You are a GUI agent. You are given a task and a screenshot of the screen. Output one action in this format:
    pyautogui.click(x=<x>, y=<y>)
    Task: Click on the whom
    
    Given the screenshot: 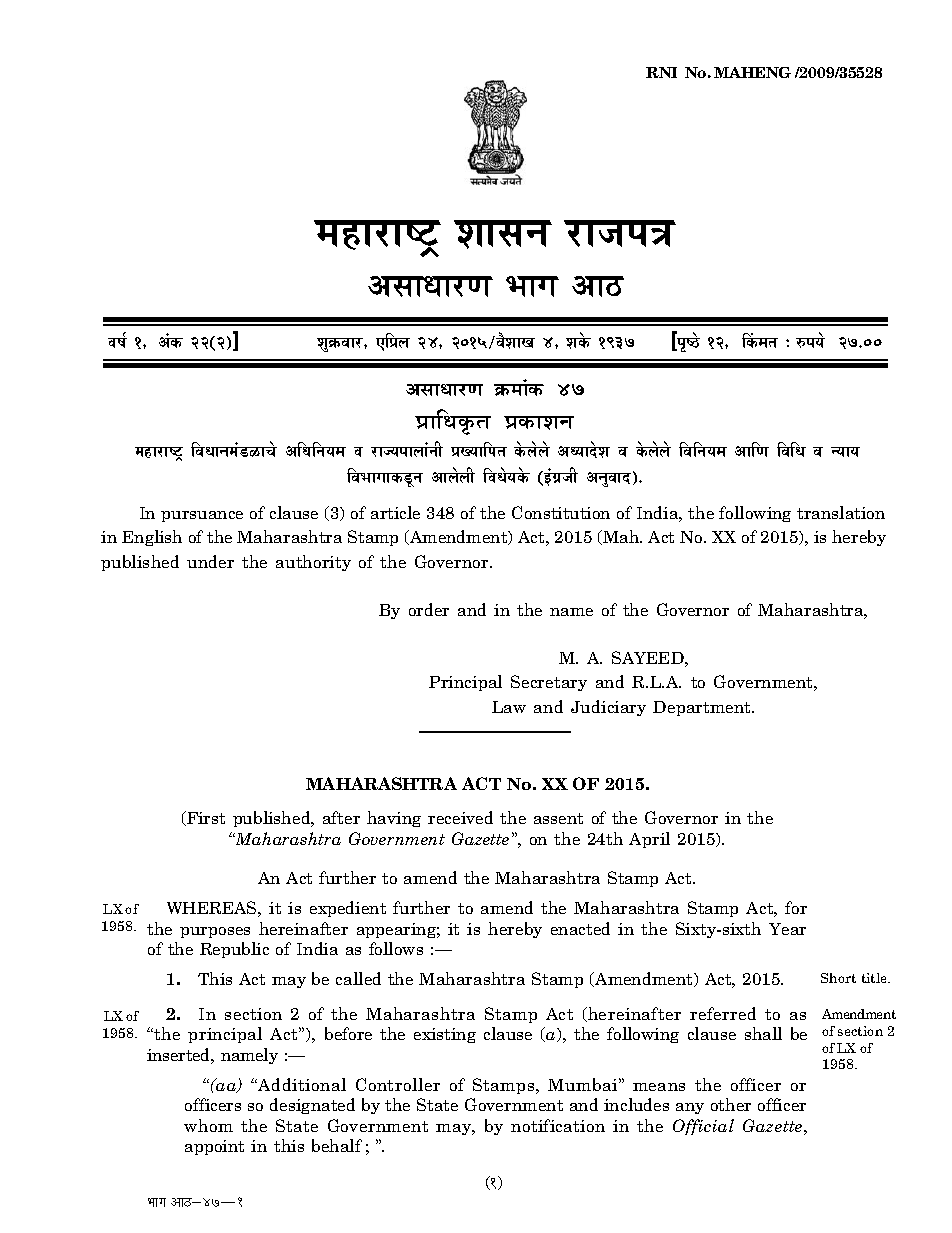 What is the action you would take?
    pyautogui.click(x=208, y=1125)
